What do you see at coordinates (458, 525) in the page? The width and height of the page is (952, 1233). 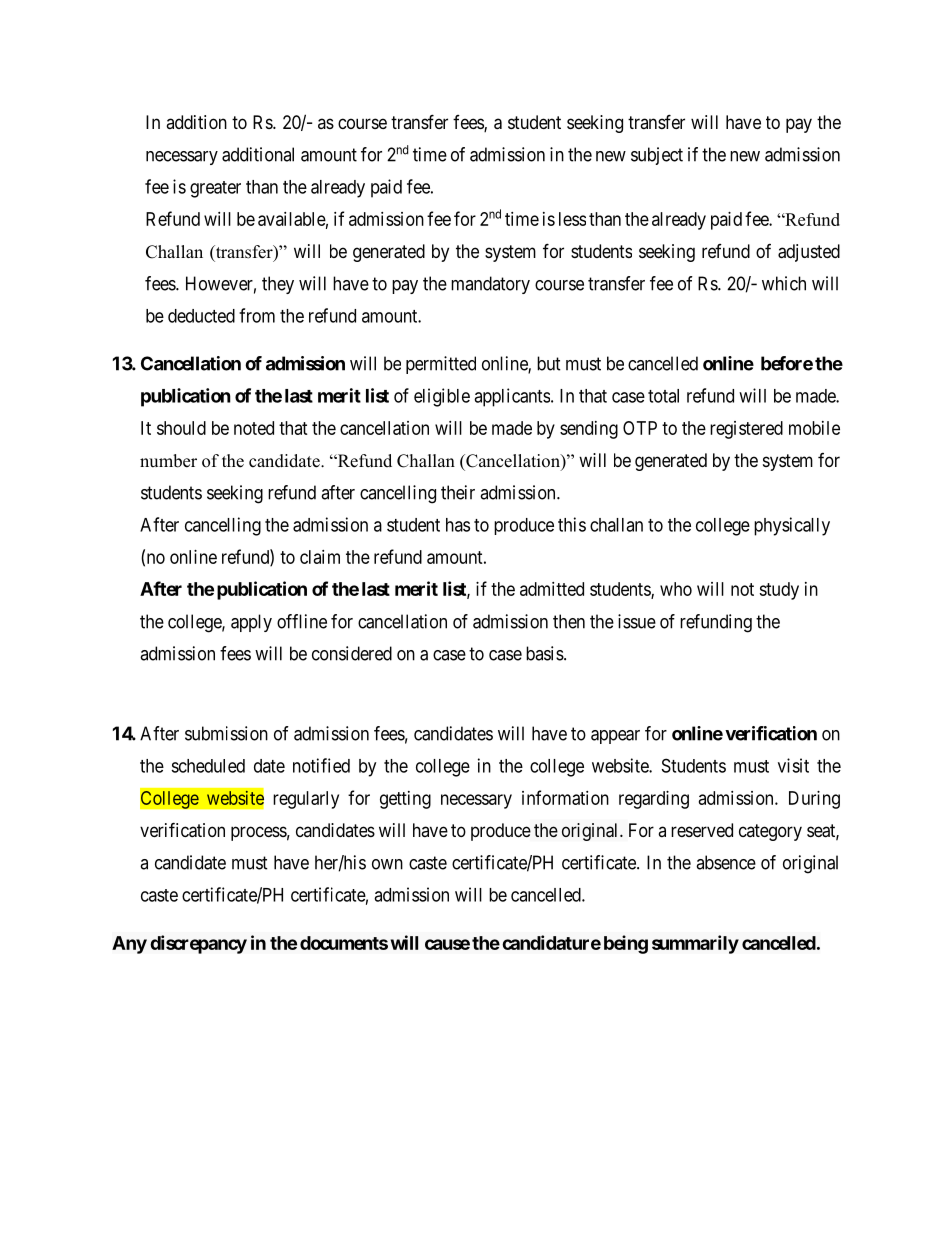 I see `has` at bounding box center [458, 525].
